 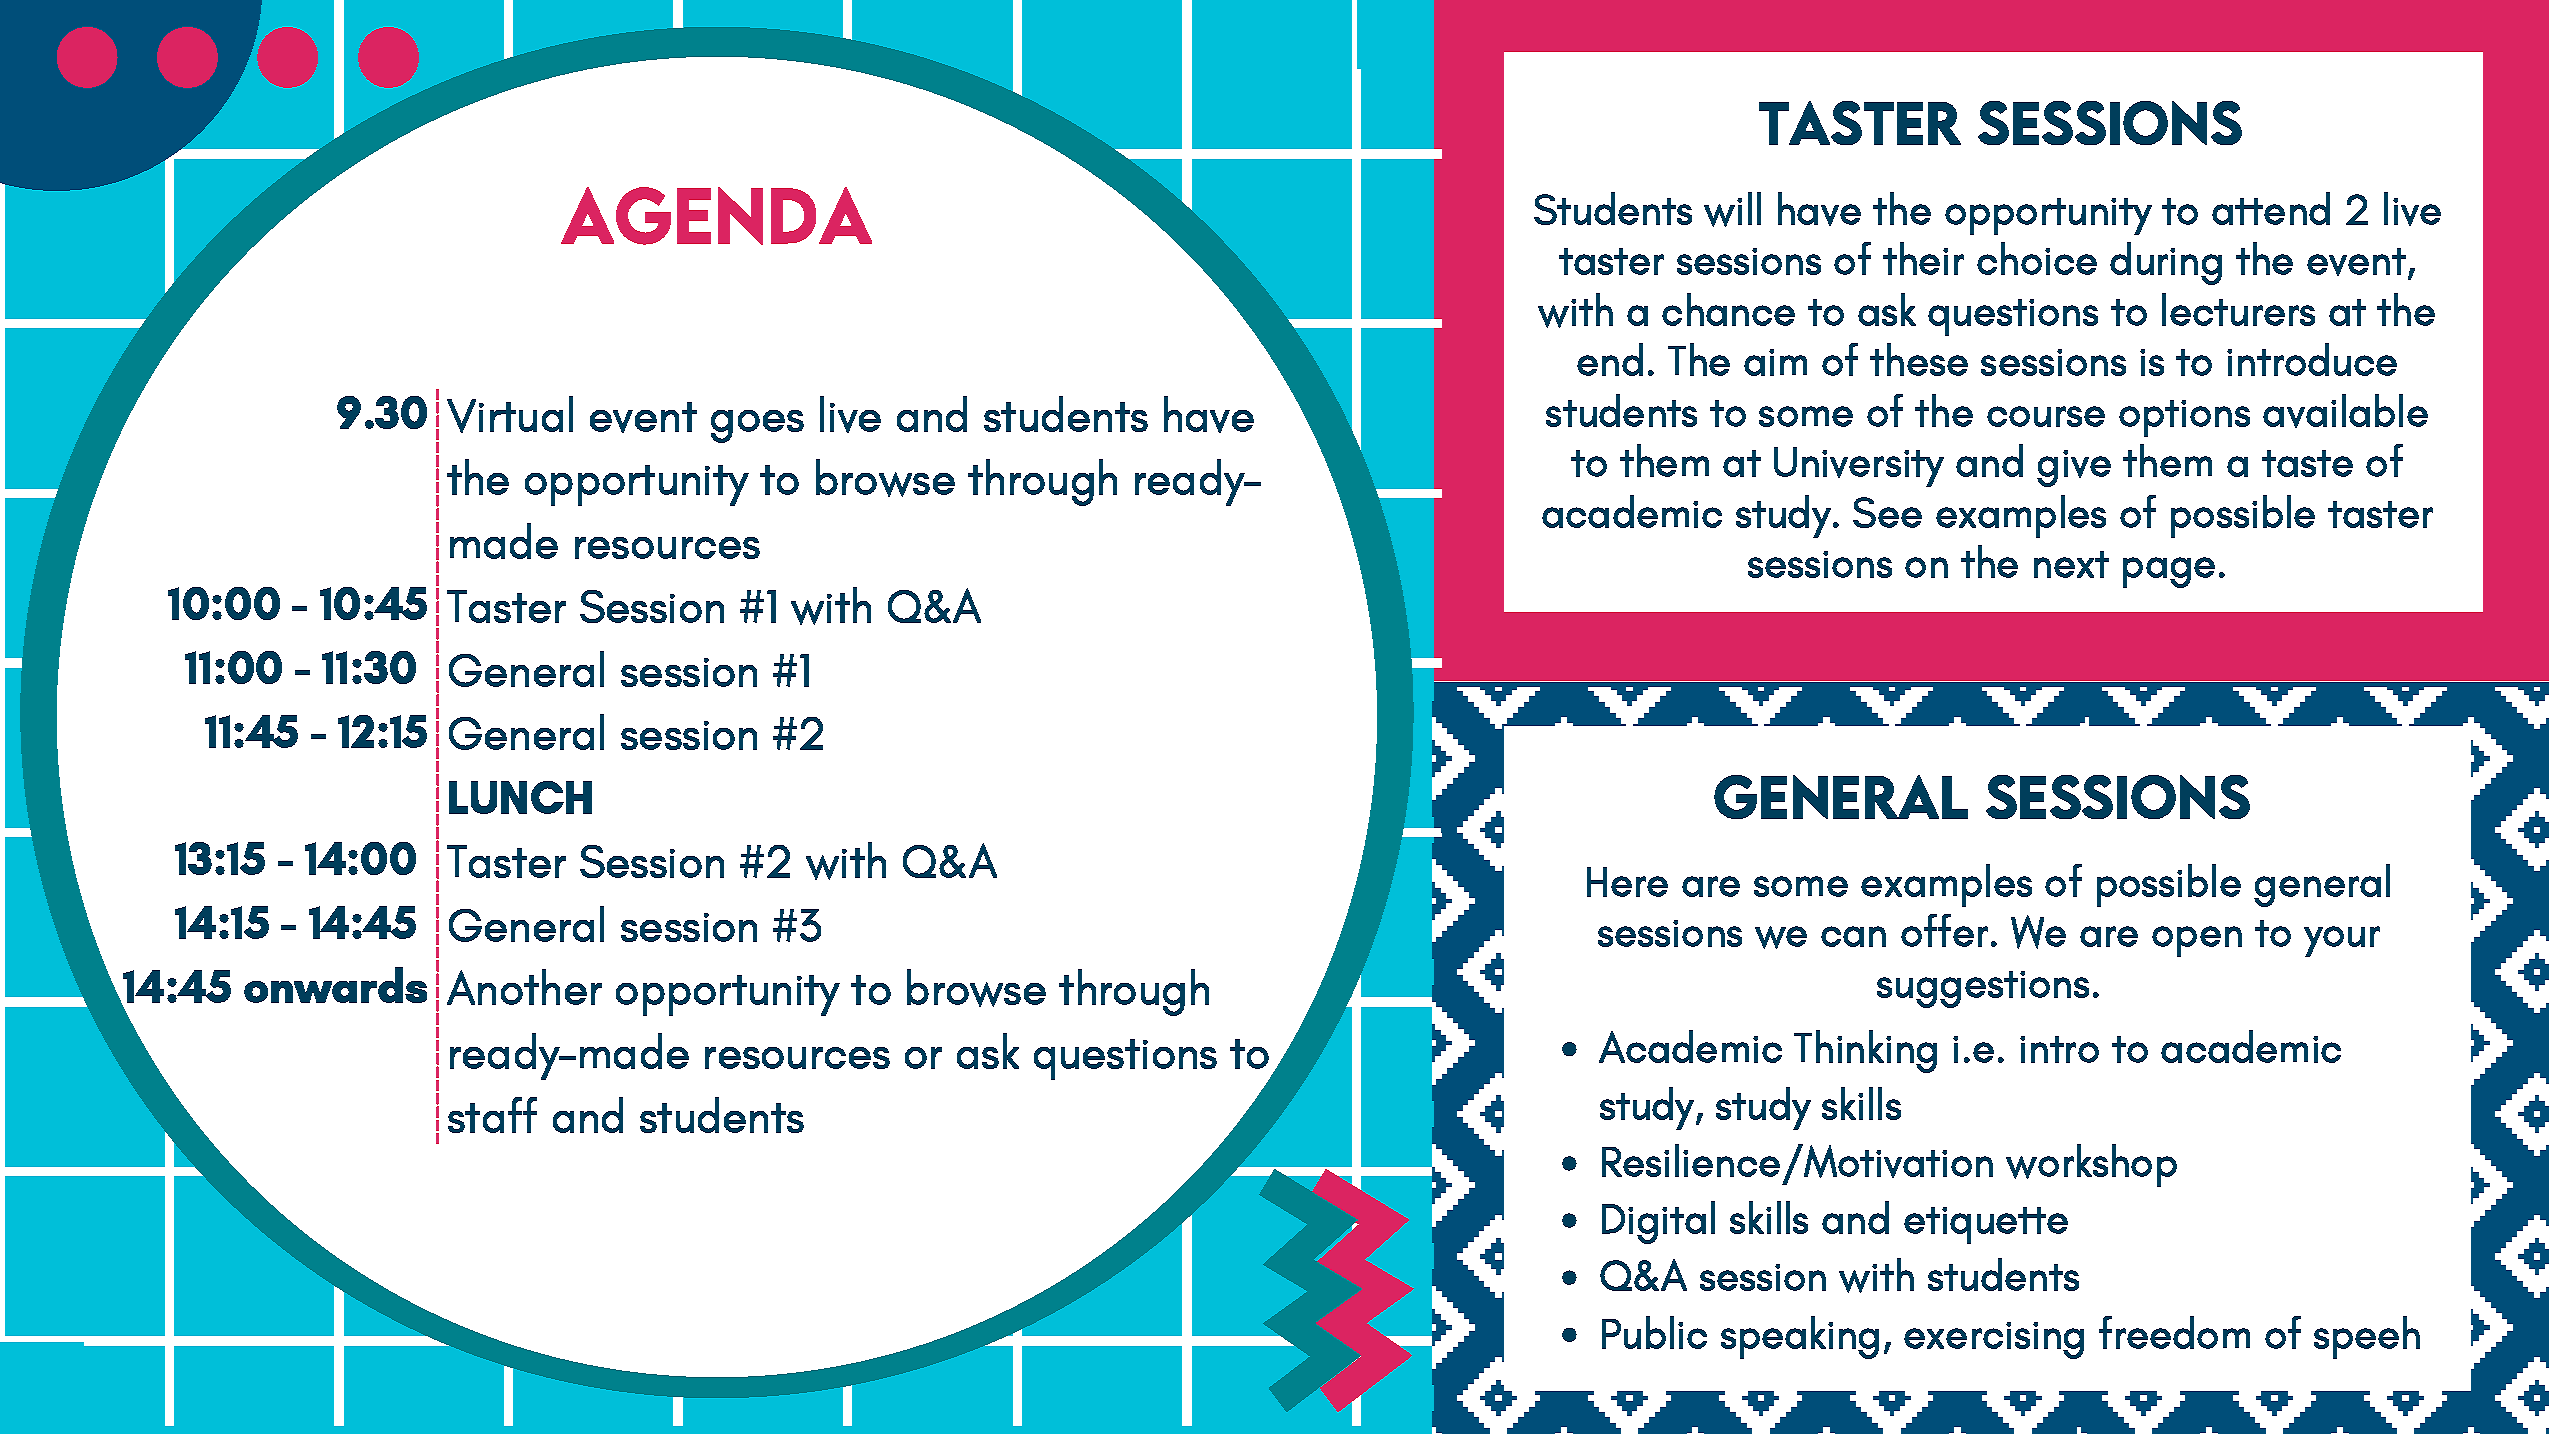 I want to click on Another, so click(x=524, y=987).
